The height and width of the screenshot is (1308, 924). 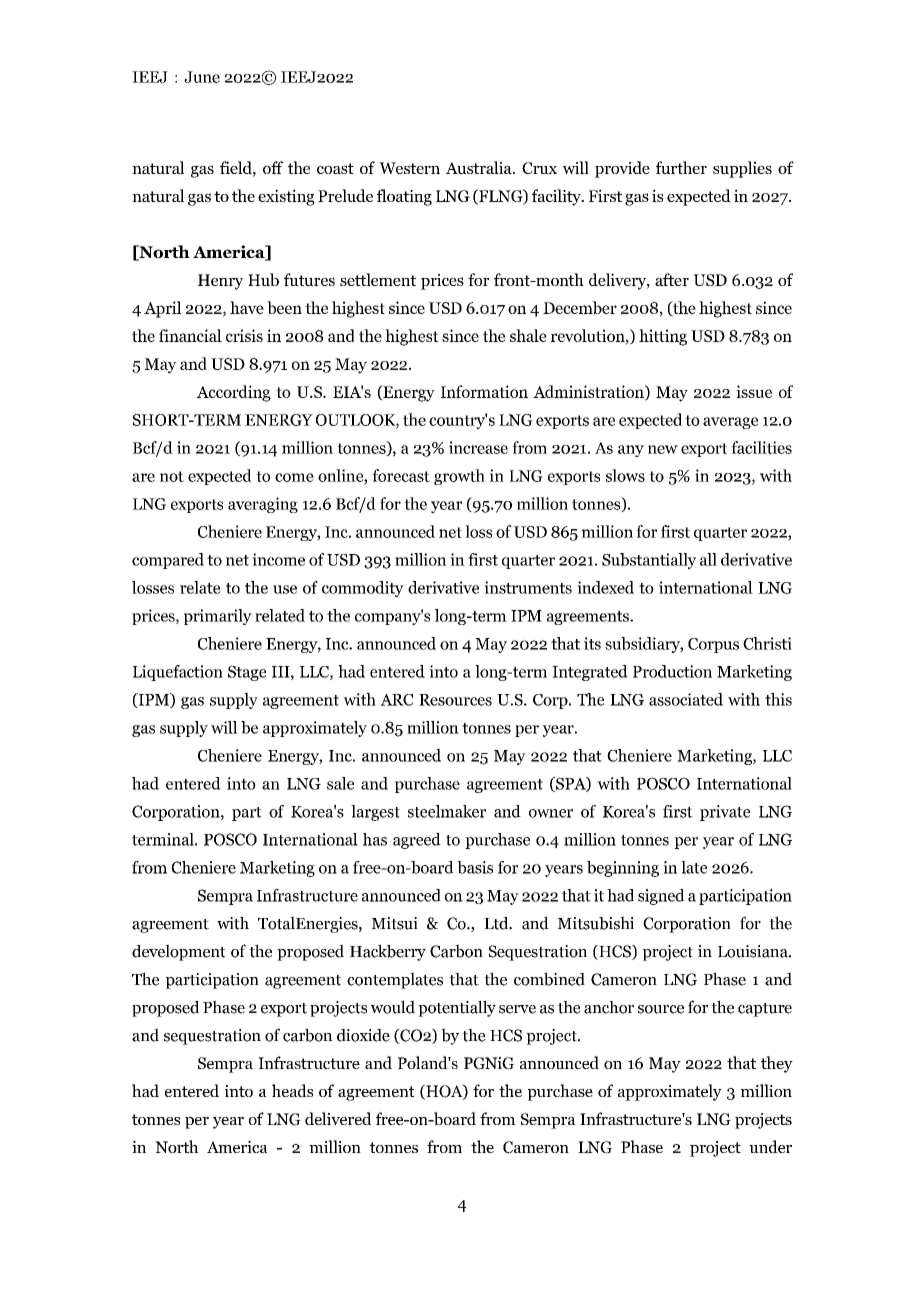 I want to click on signed, so click(x=661, y=897).
